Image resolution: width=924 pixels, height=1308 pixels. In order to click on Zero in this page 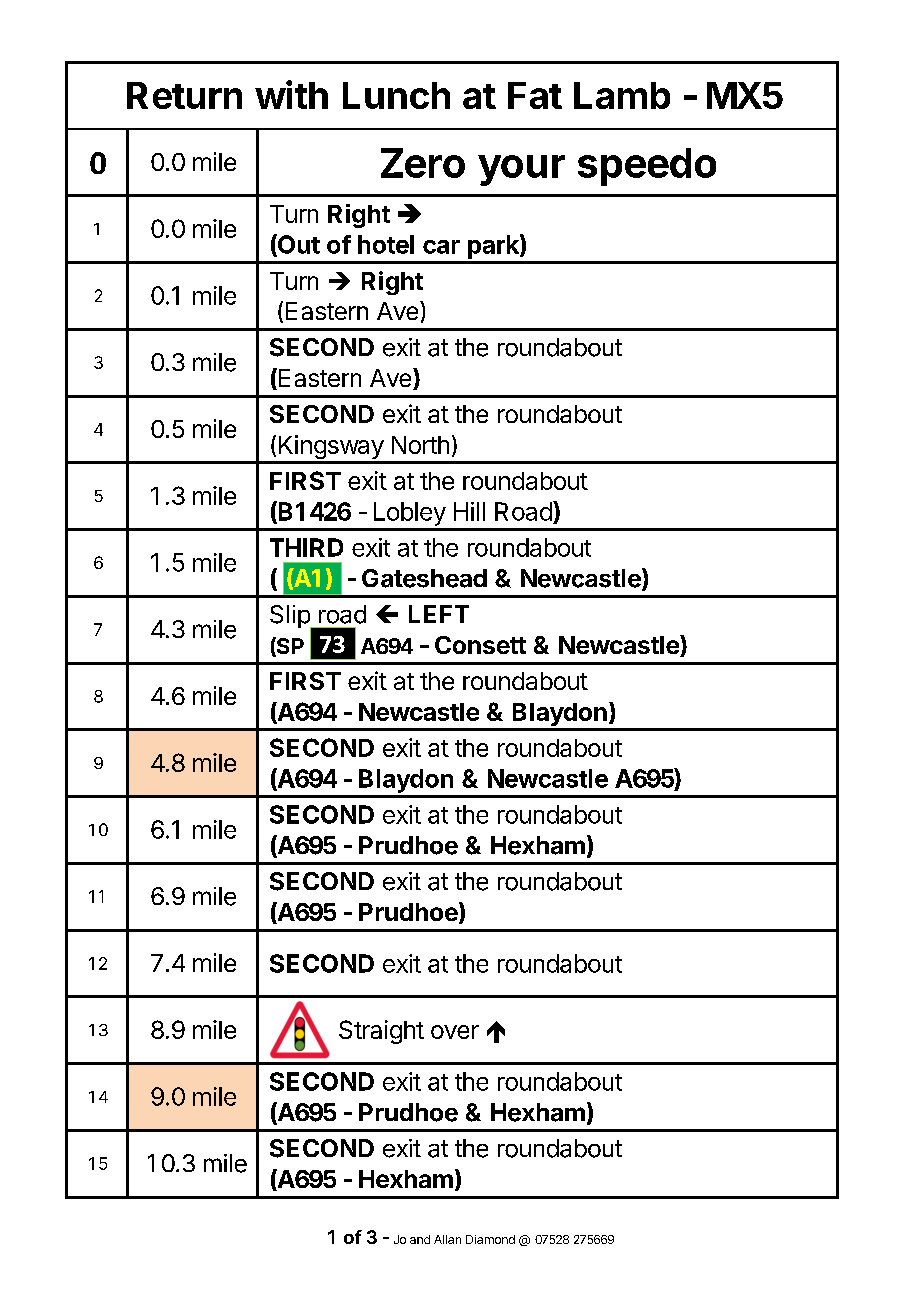, I will do `click(423, 163)`.
